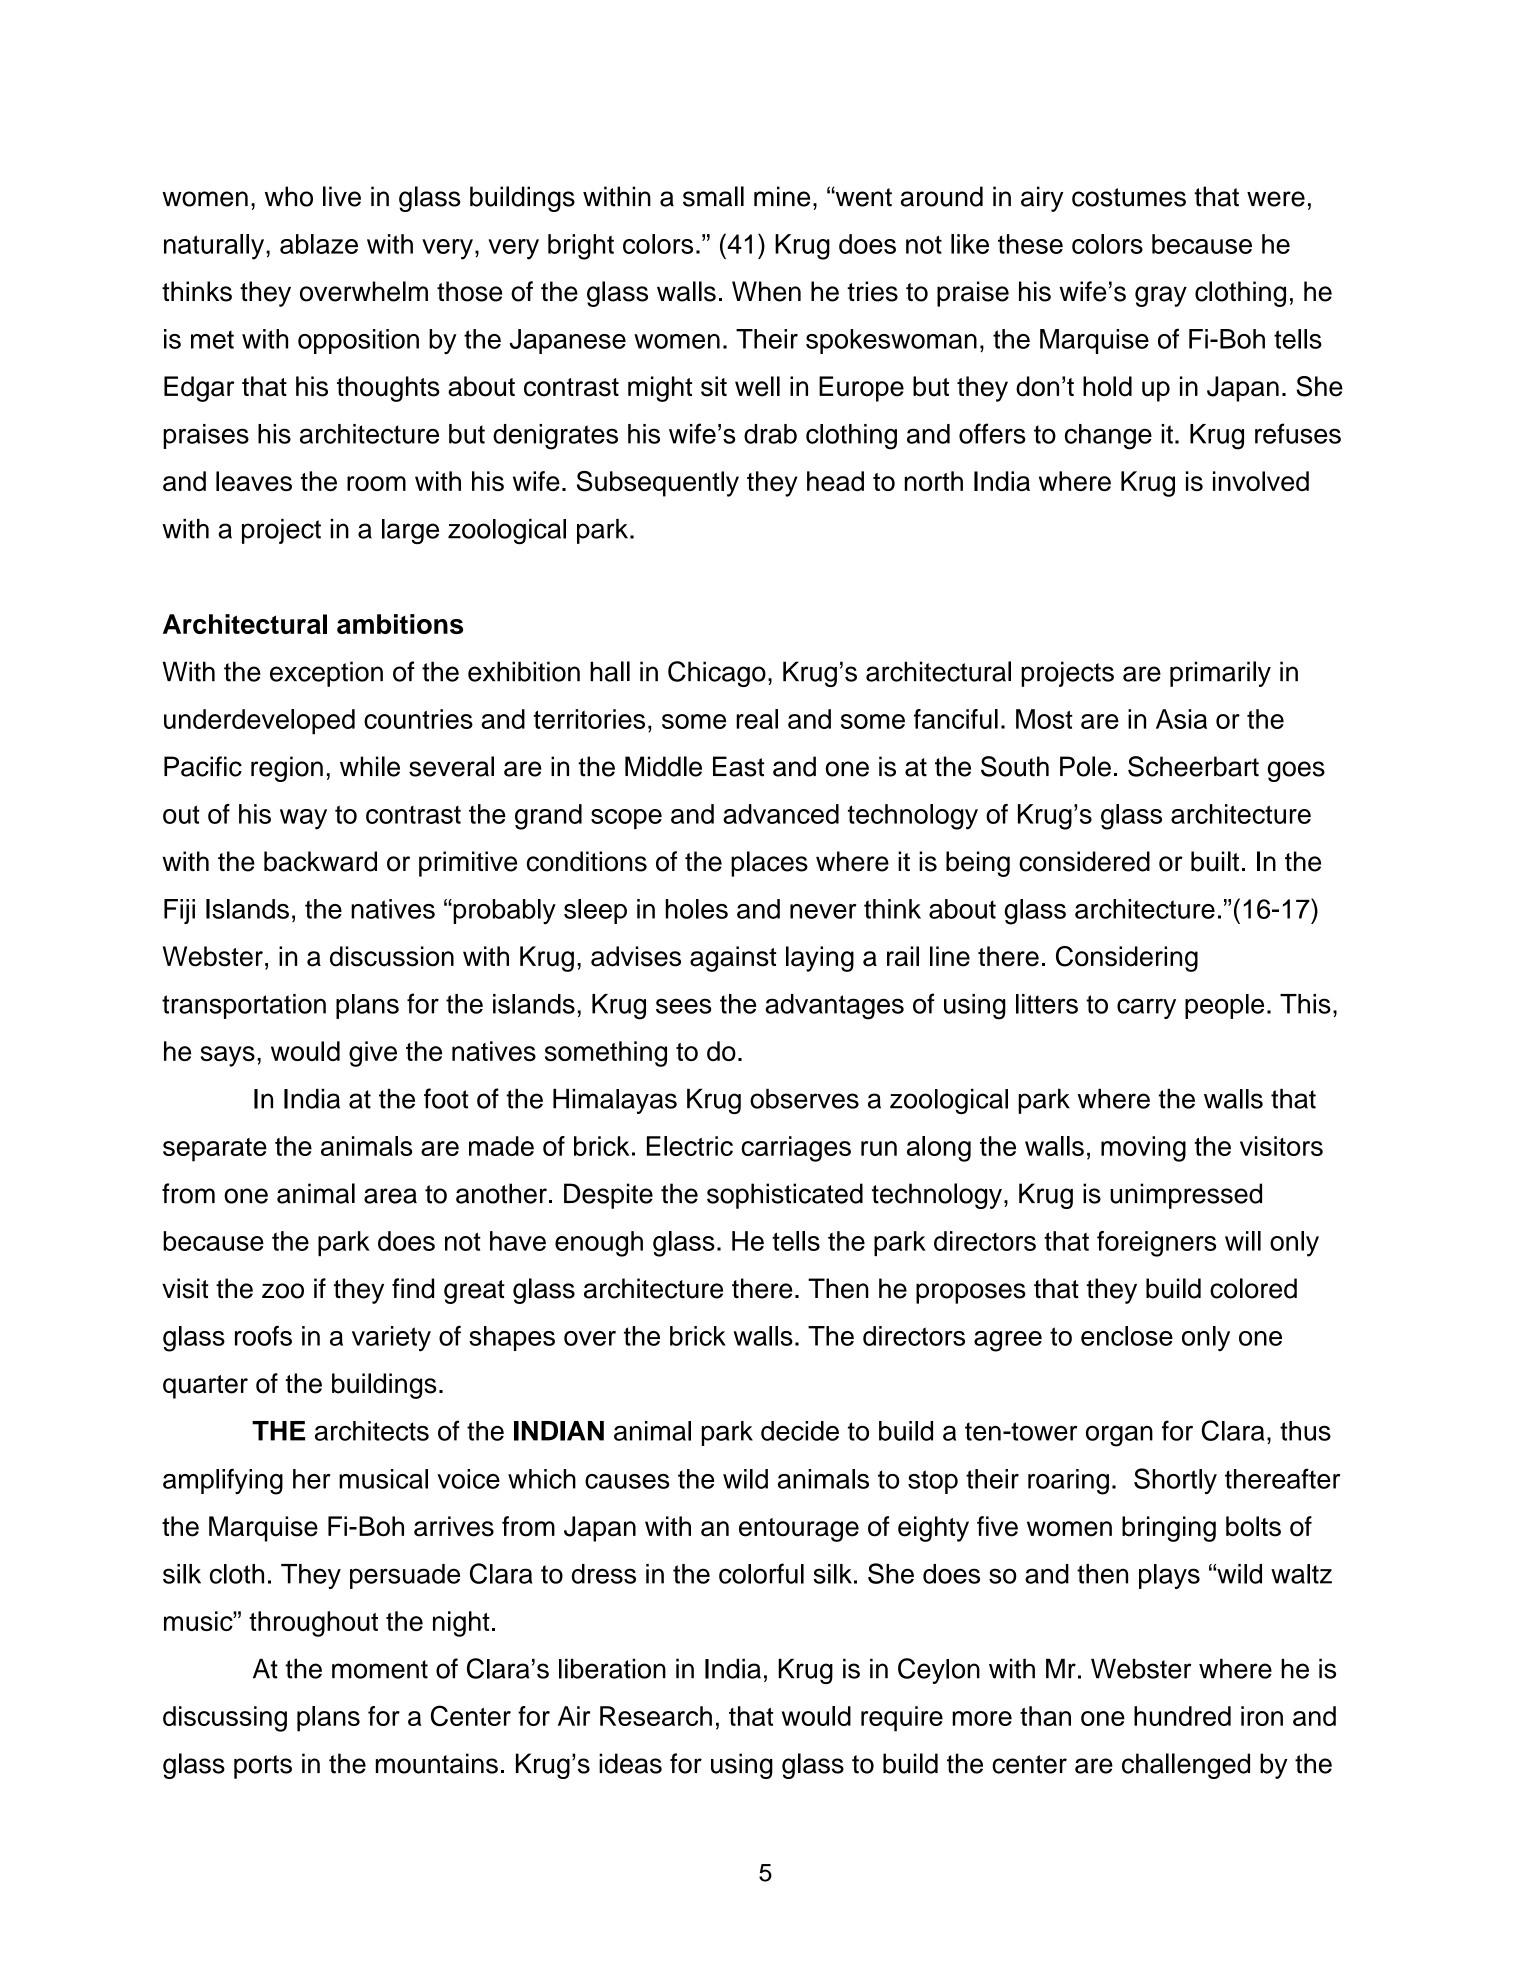  What do you see at coordinates (1161, 296) in the screenshot?
I see `gray` at bounding box center [1161, 296].
